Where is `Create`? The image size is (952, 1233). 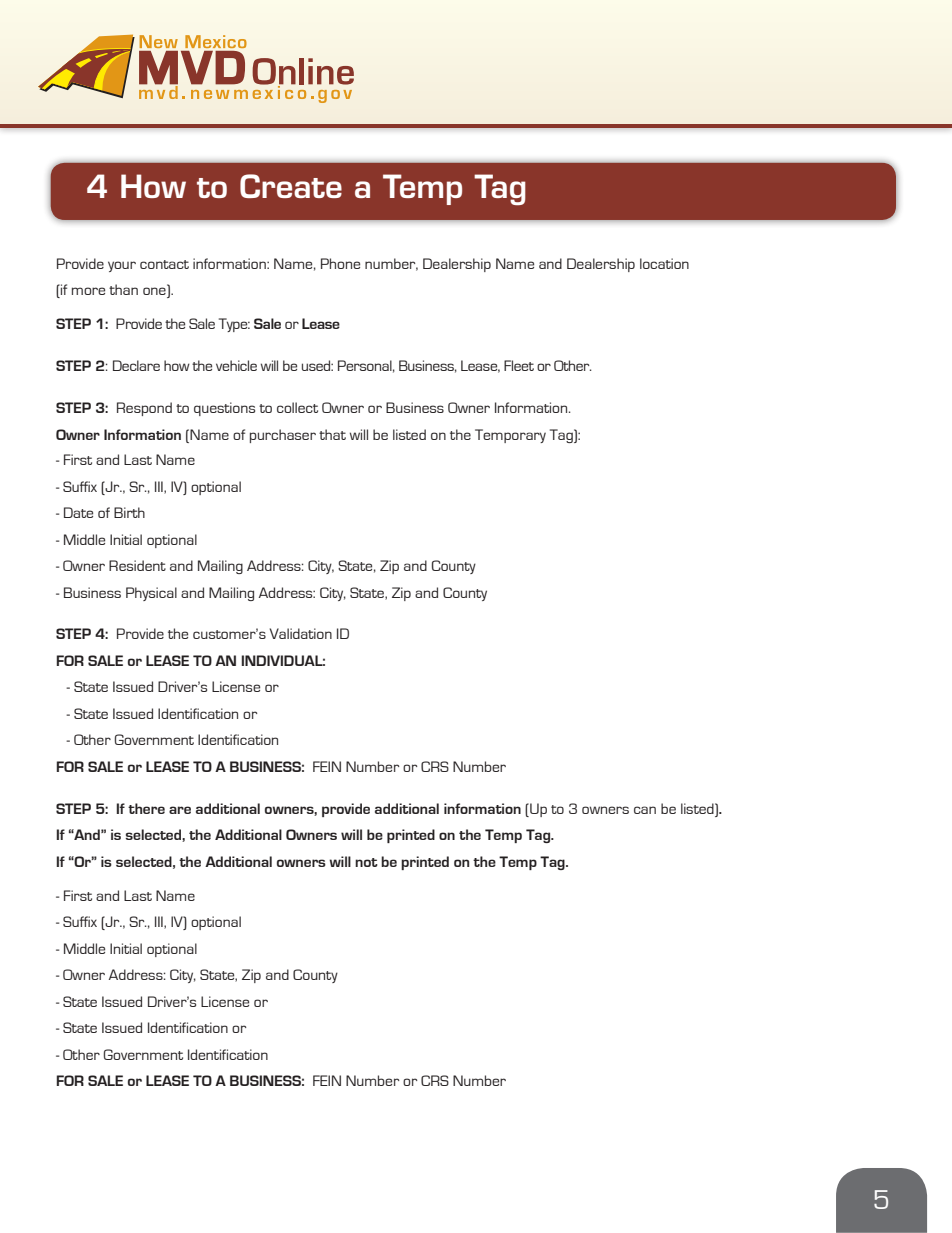 Create is located at coordinates (291, 186).
